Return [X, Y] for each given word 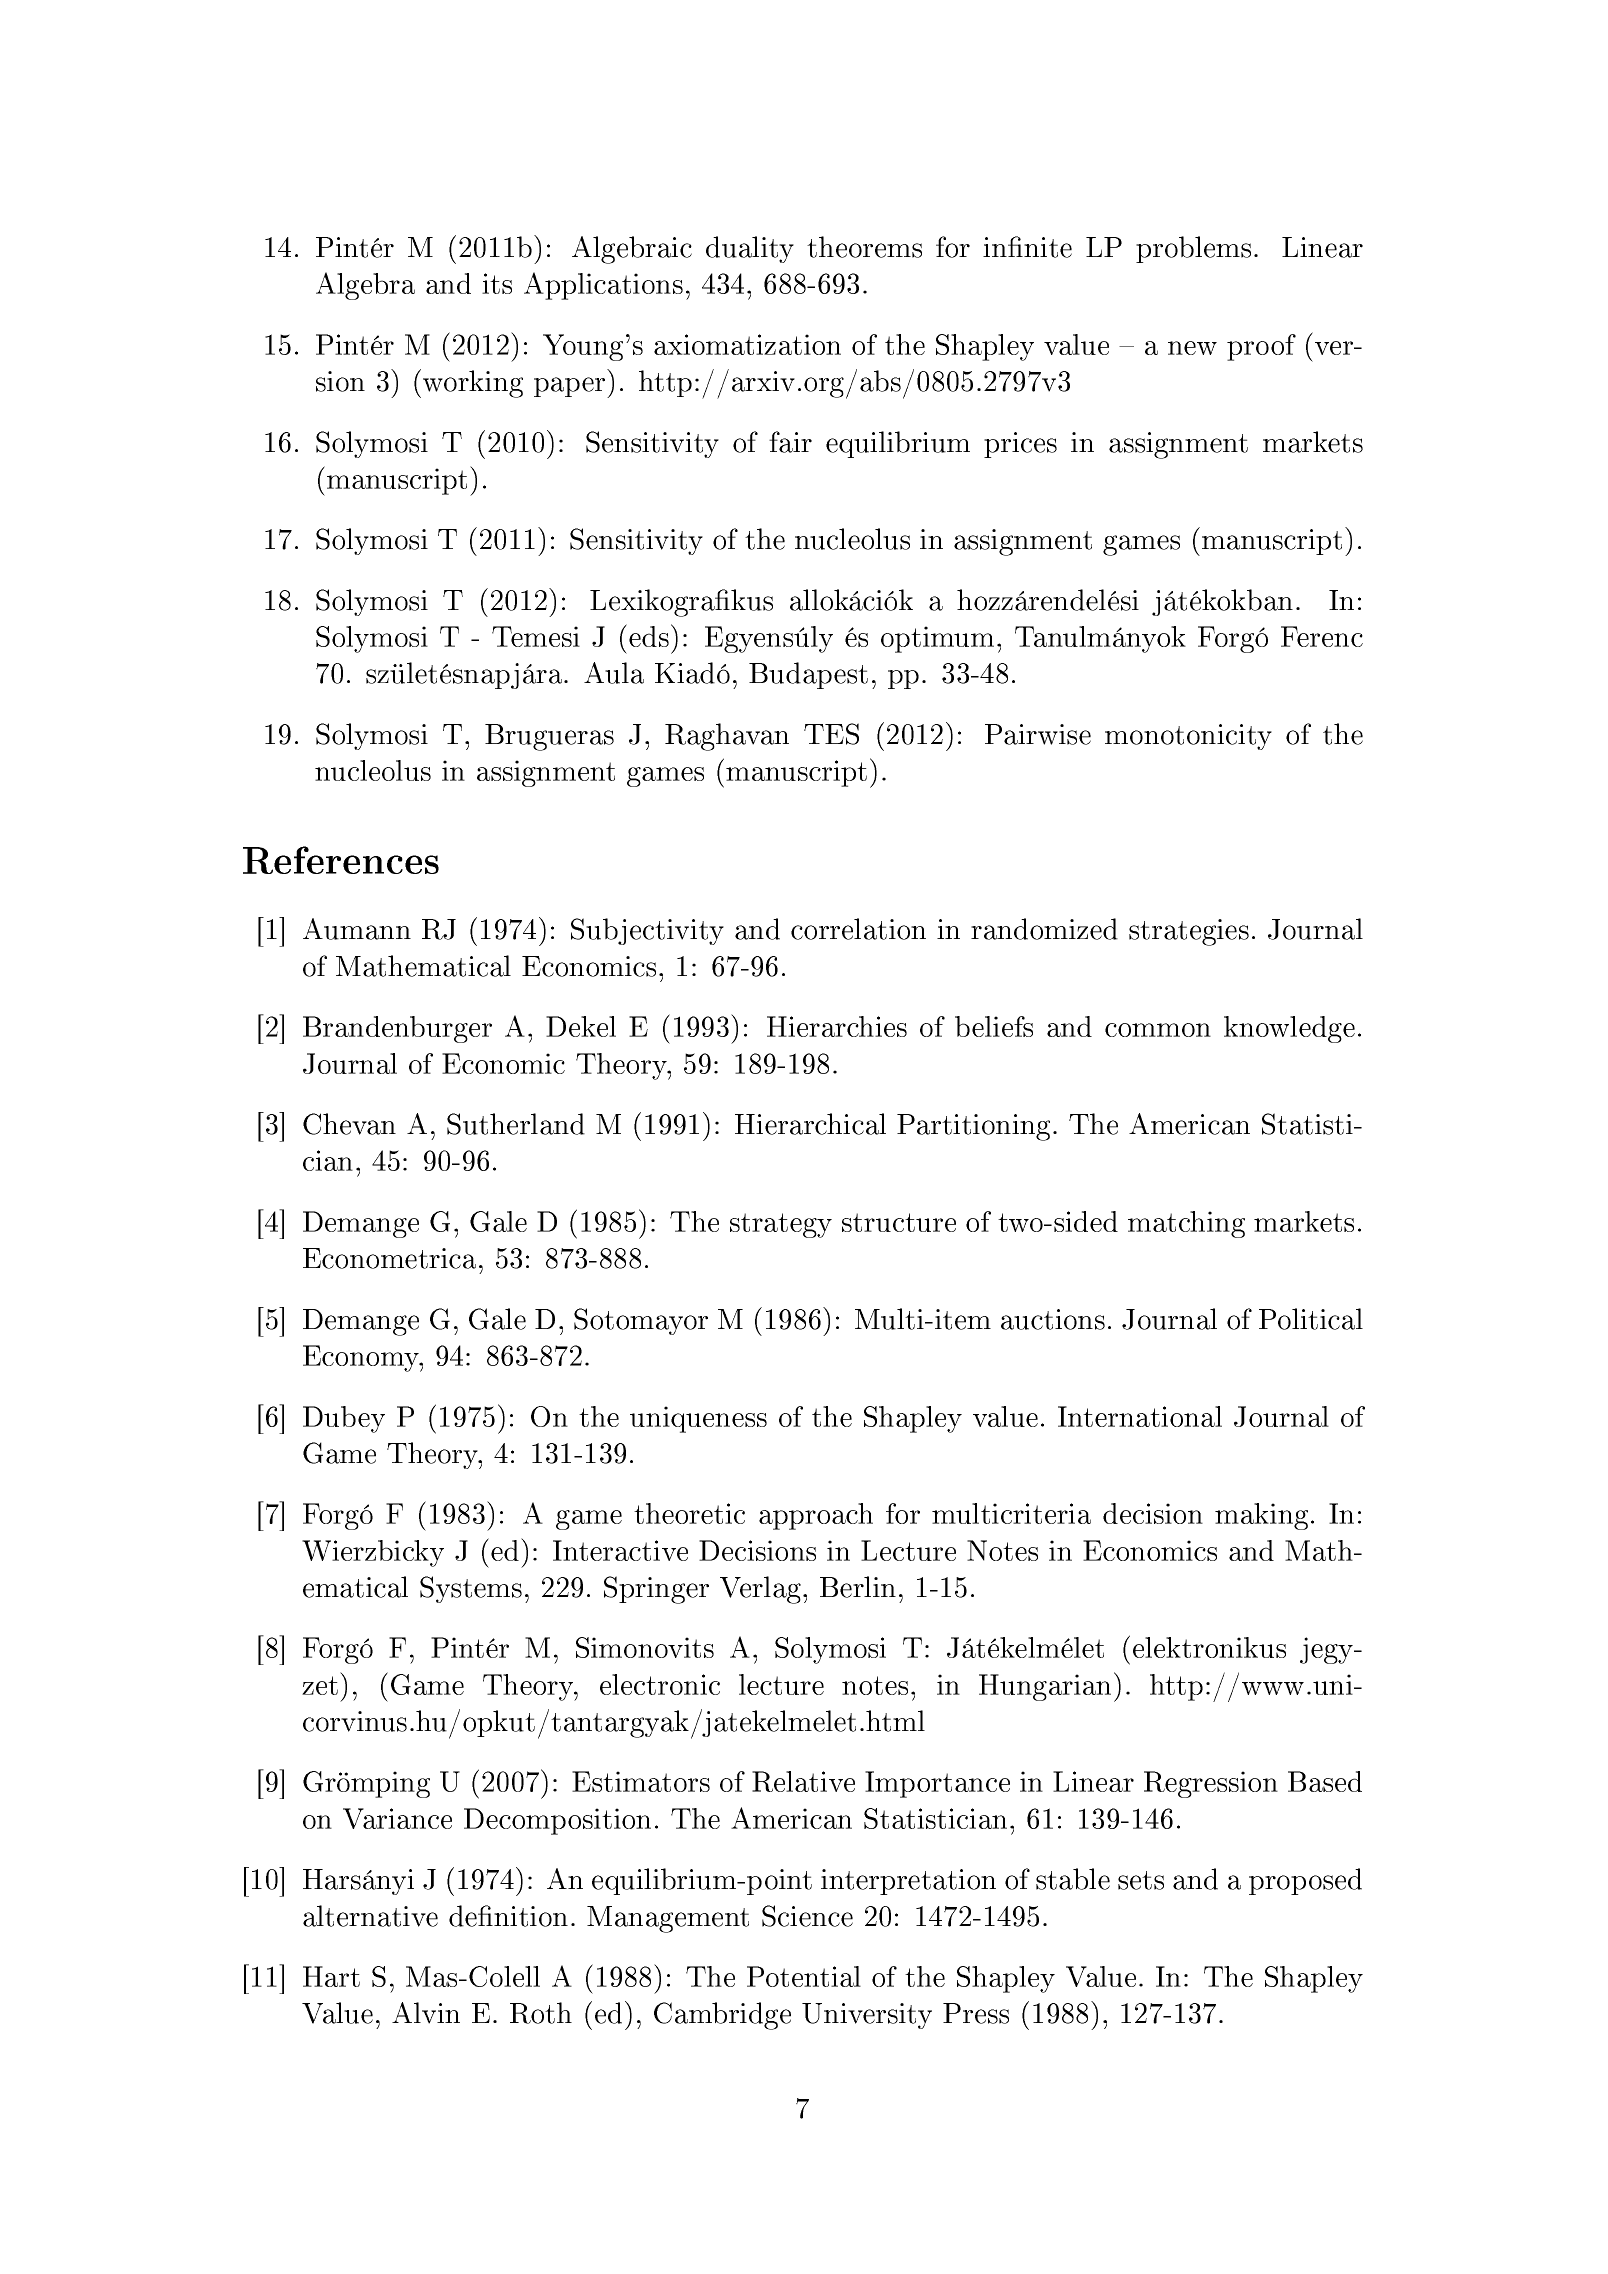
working [473, 384]
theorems [864, 247]
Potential [804, 1976]
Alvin [426, 2013]
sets [1141, 1880]
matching [1186, 1224]
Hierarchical [810, 1124]
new [1192, 348]
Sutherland [516, 1124]
